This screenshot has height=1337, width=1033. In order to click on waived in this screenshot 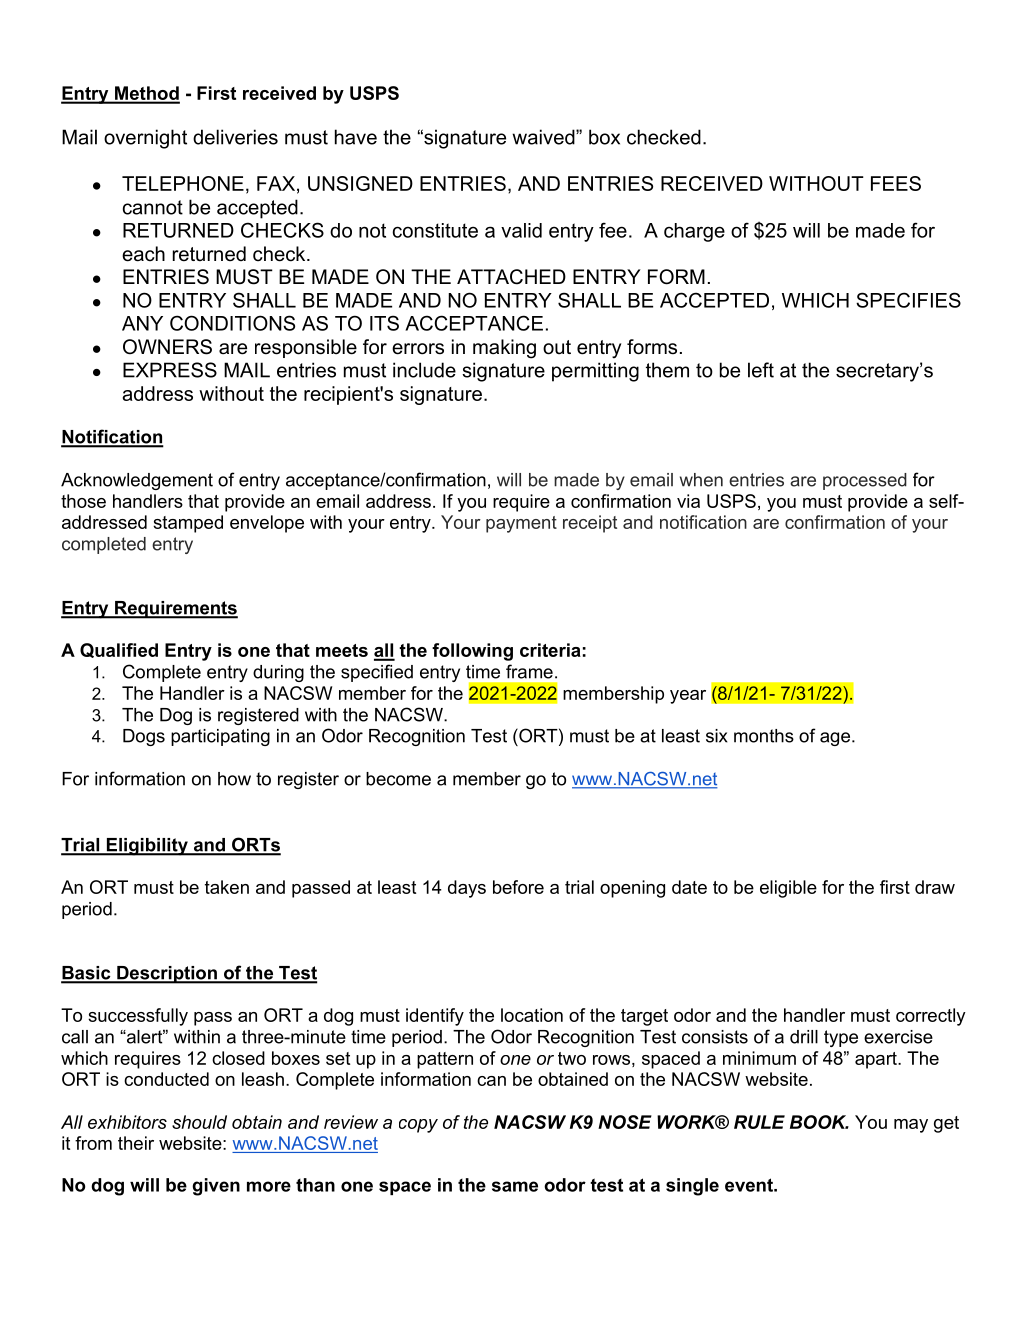, I will do `click(544, 137)`.
